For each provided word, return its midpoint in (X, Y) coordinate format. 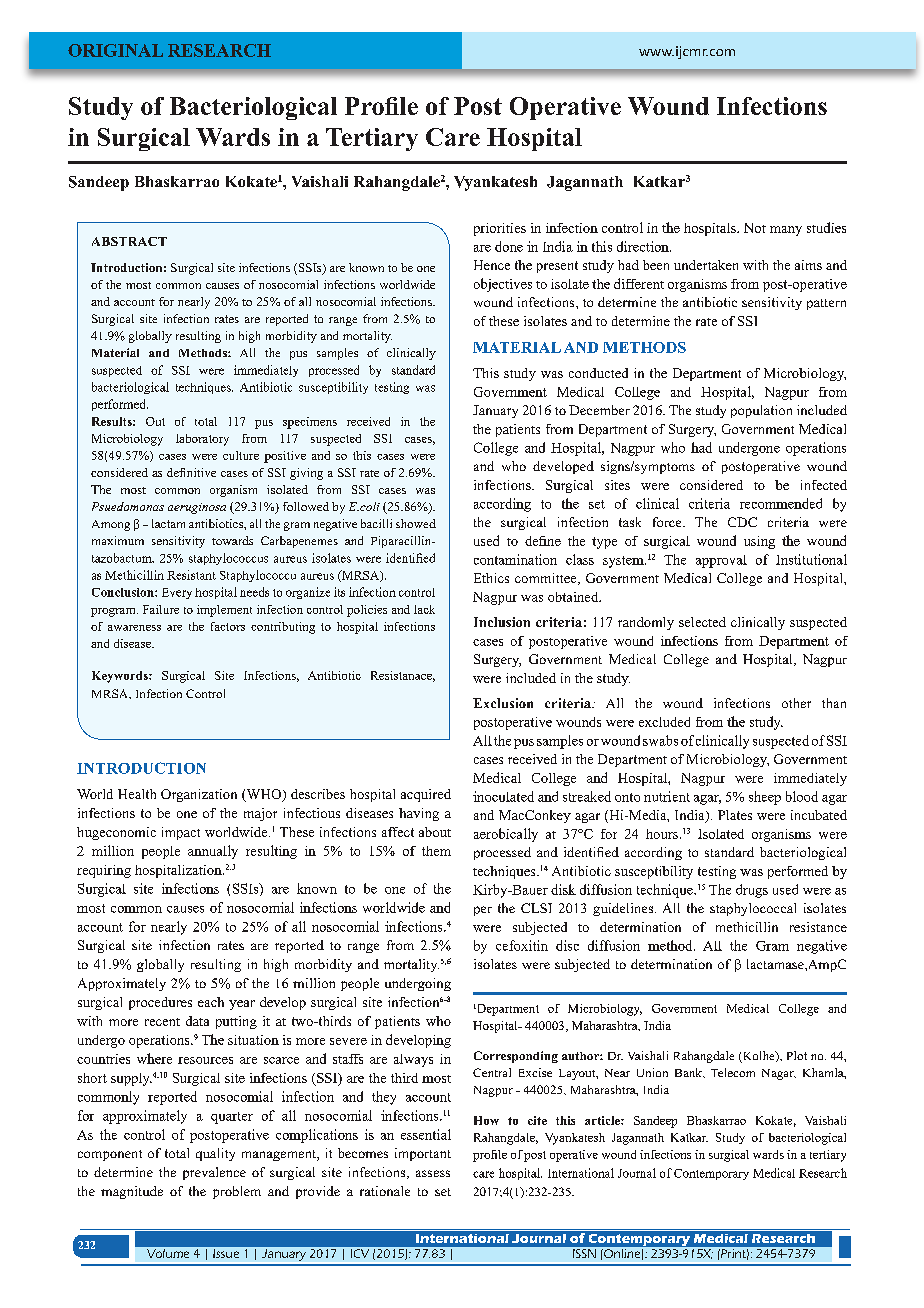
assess (433, 1173)
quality (215, 1154)
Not (755, 228)
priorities (500, 229)
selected (702, 622)
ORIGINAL (115, 50)
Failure (161, 609)
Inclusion (502, 622)
